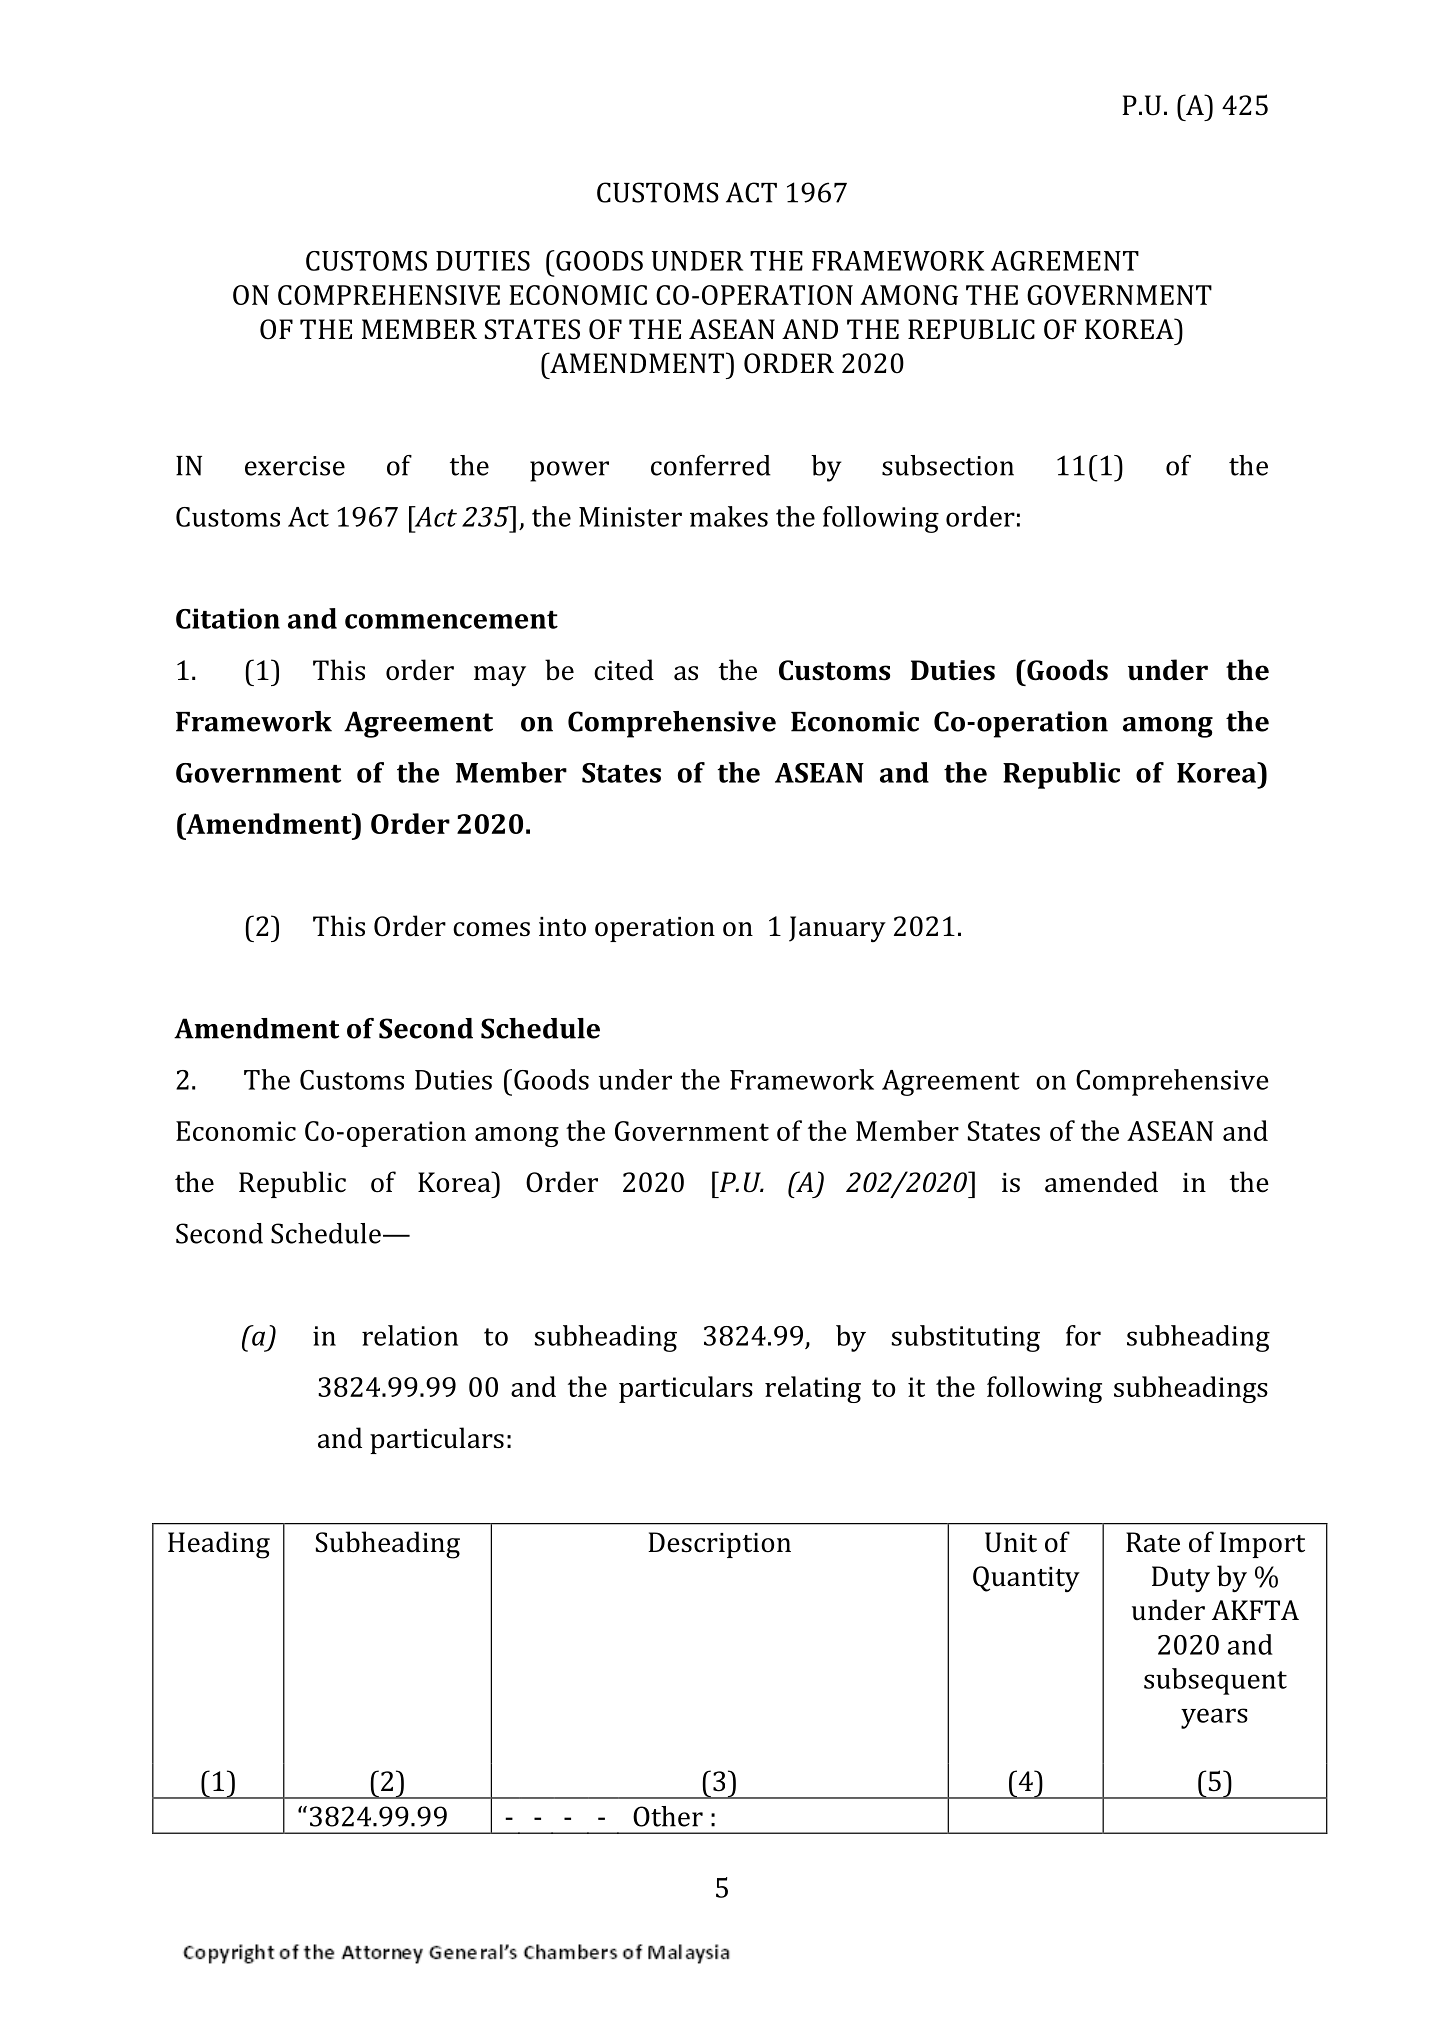  What do you see at coordinates (719, 1545) in the page?
I see `Description` at bounding box center [719, 1545].
